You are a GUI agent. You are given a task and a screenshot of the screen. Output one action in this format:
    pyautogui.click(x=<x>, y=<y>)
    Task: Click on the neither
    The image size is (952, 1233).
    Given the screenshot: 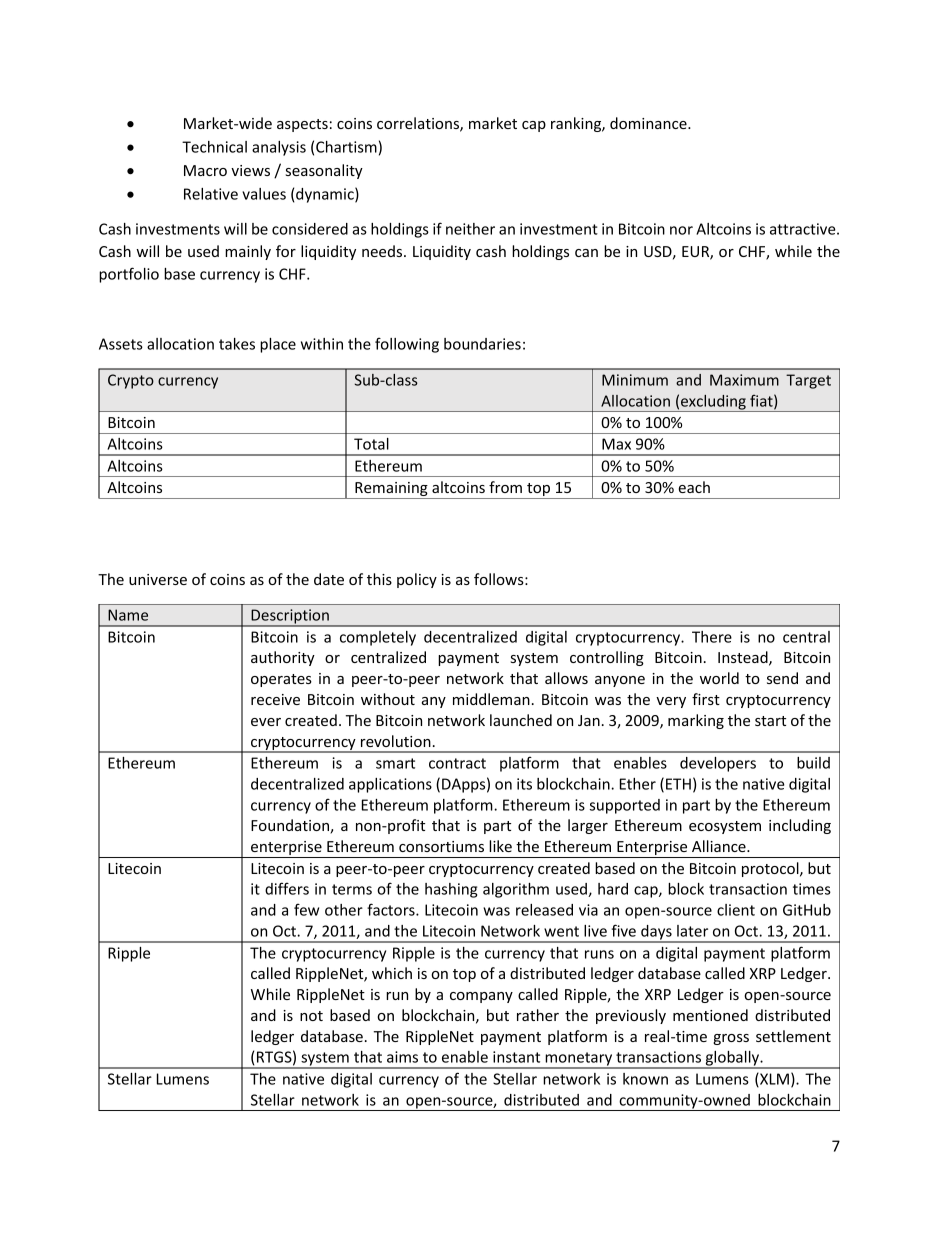 What is the action you would take?
    pyautogui.click(x=470, y=229)
